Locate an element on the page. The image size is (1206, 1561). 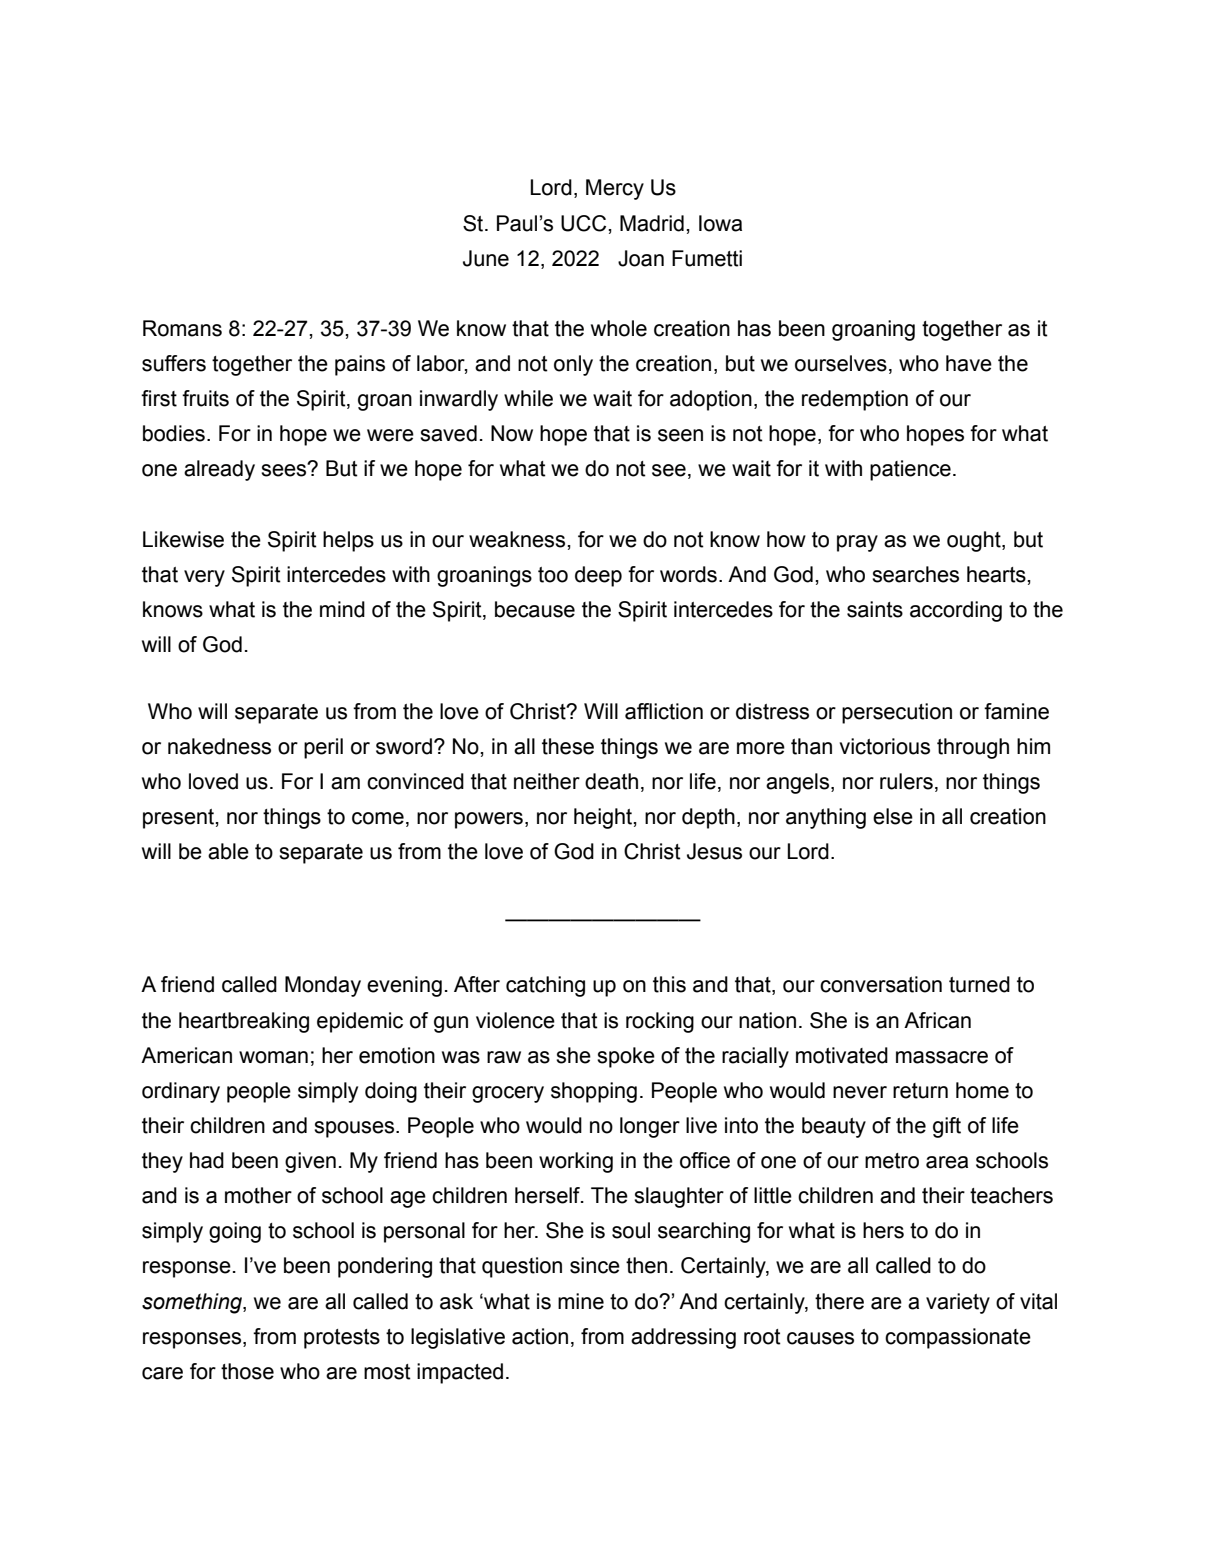
deep is located at coordinates (598, 576).
